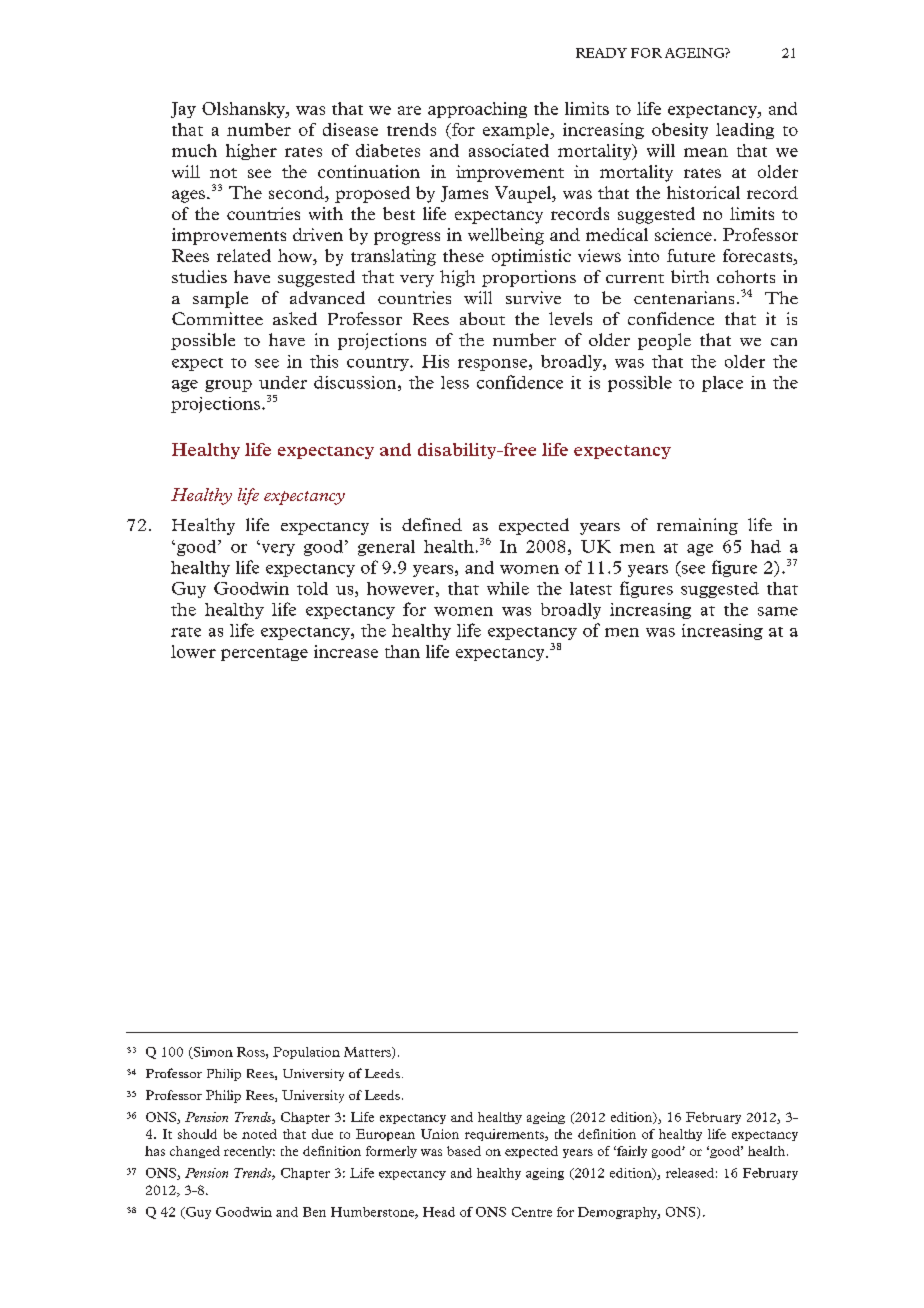  Describe the element at coordinates (680, 131) in the image. I see `obesity` at that location.
